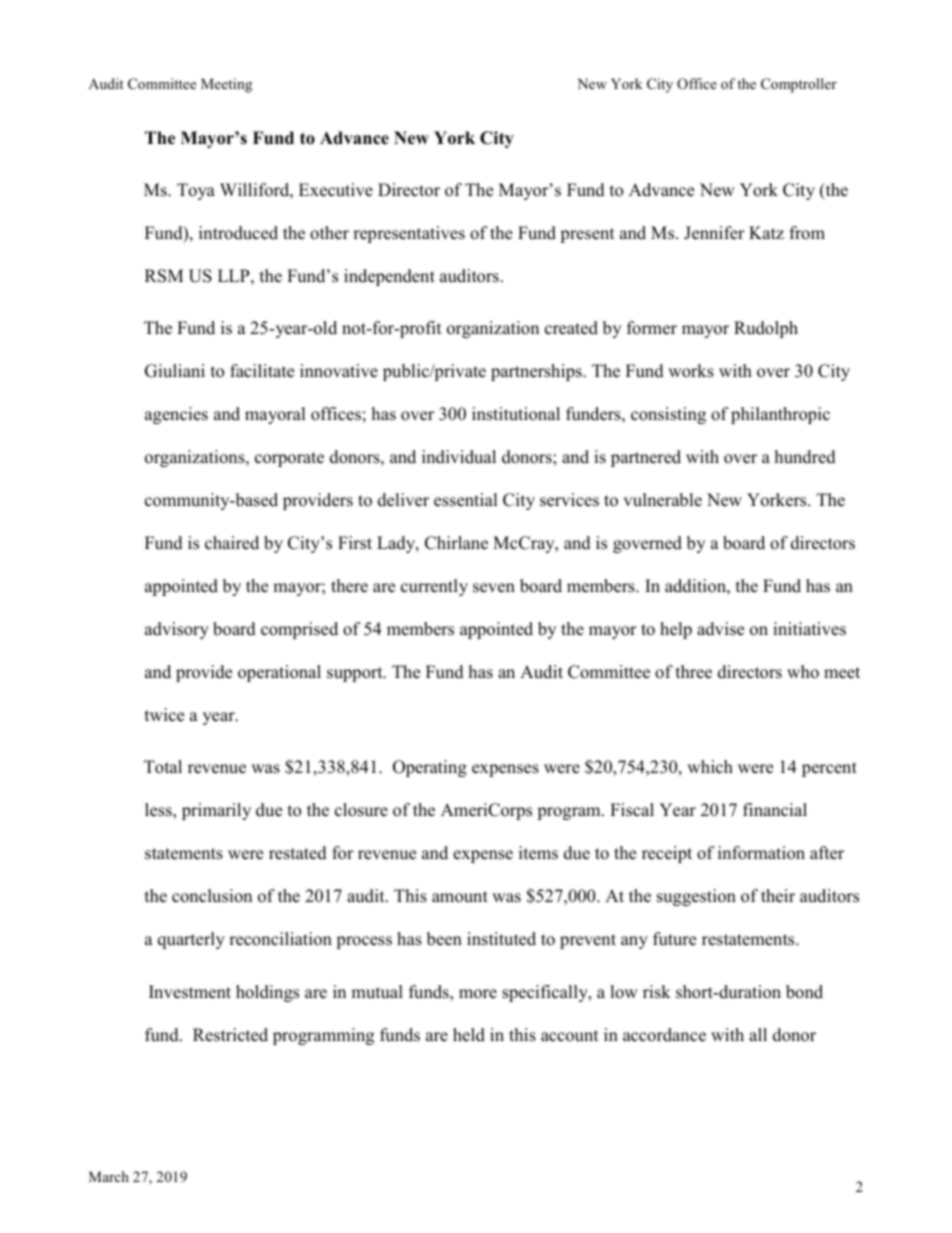  I want to click on seven, so click(494, 588).
